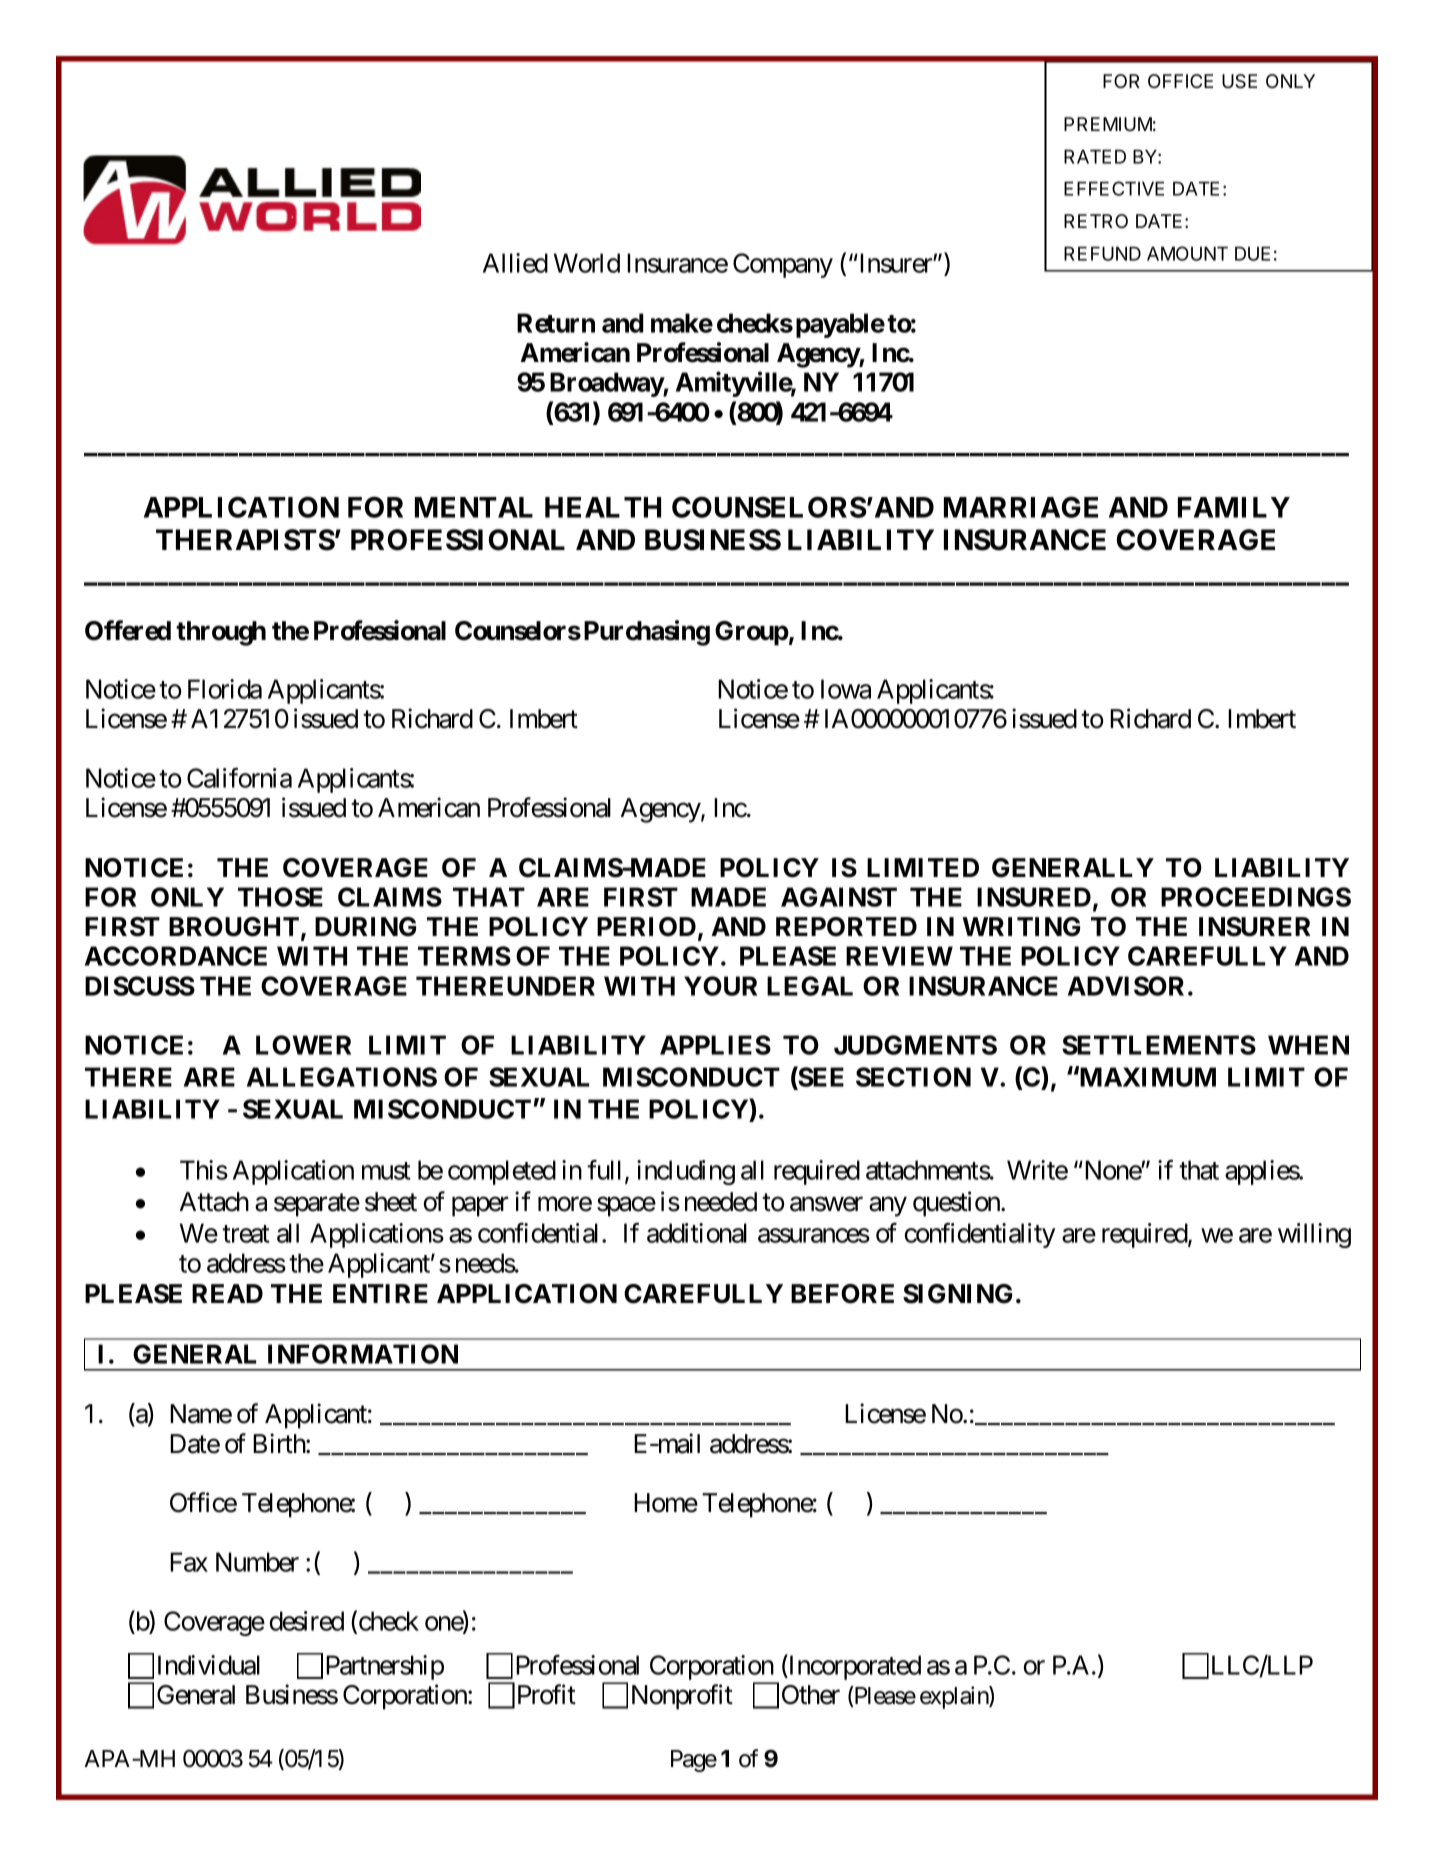  What do you see at coordinates (603, 507) in the screenshot?
I see `HEALTH` at bounding box center [603, 507].
